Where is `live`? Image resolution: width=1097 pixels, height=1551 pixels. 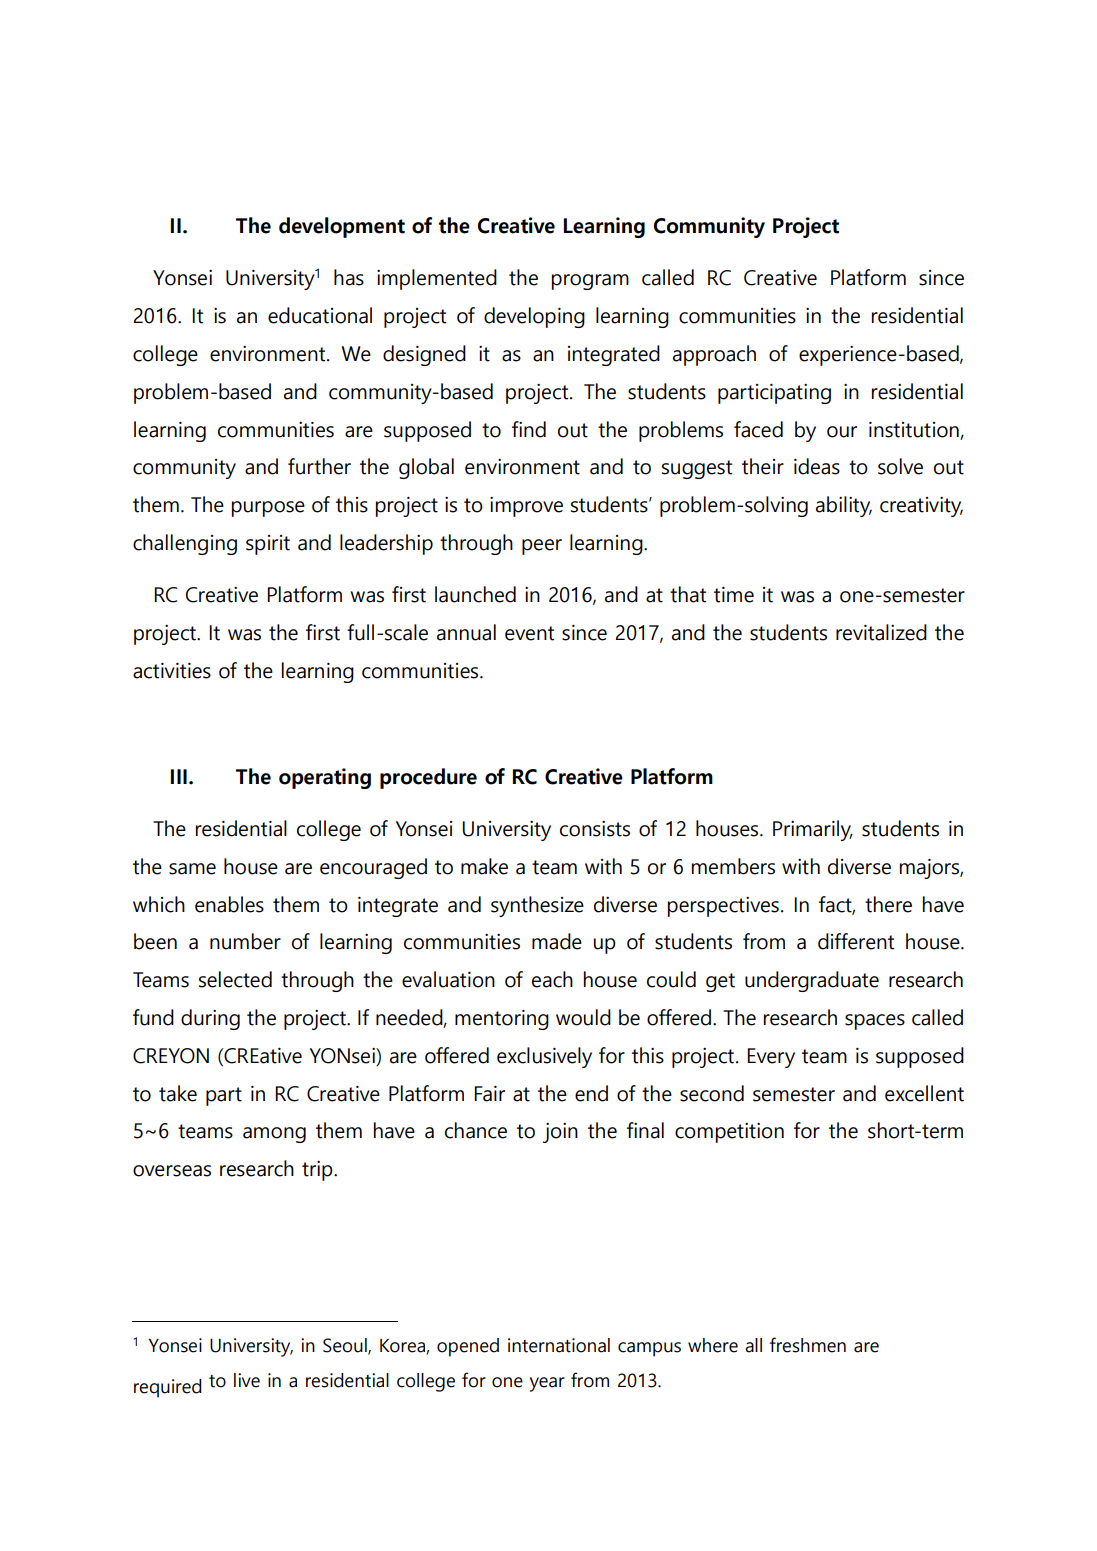 live is located at coordinates (247, 1380).
